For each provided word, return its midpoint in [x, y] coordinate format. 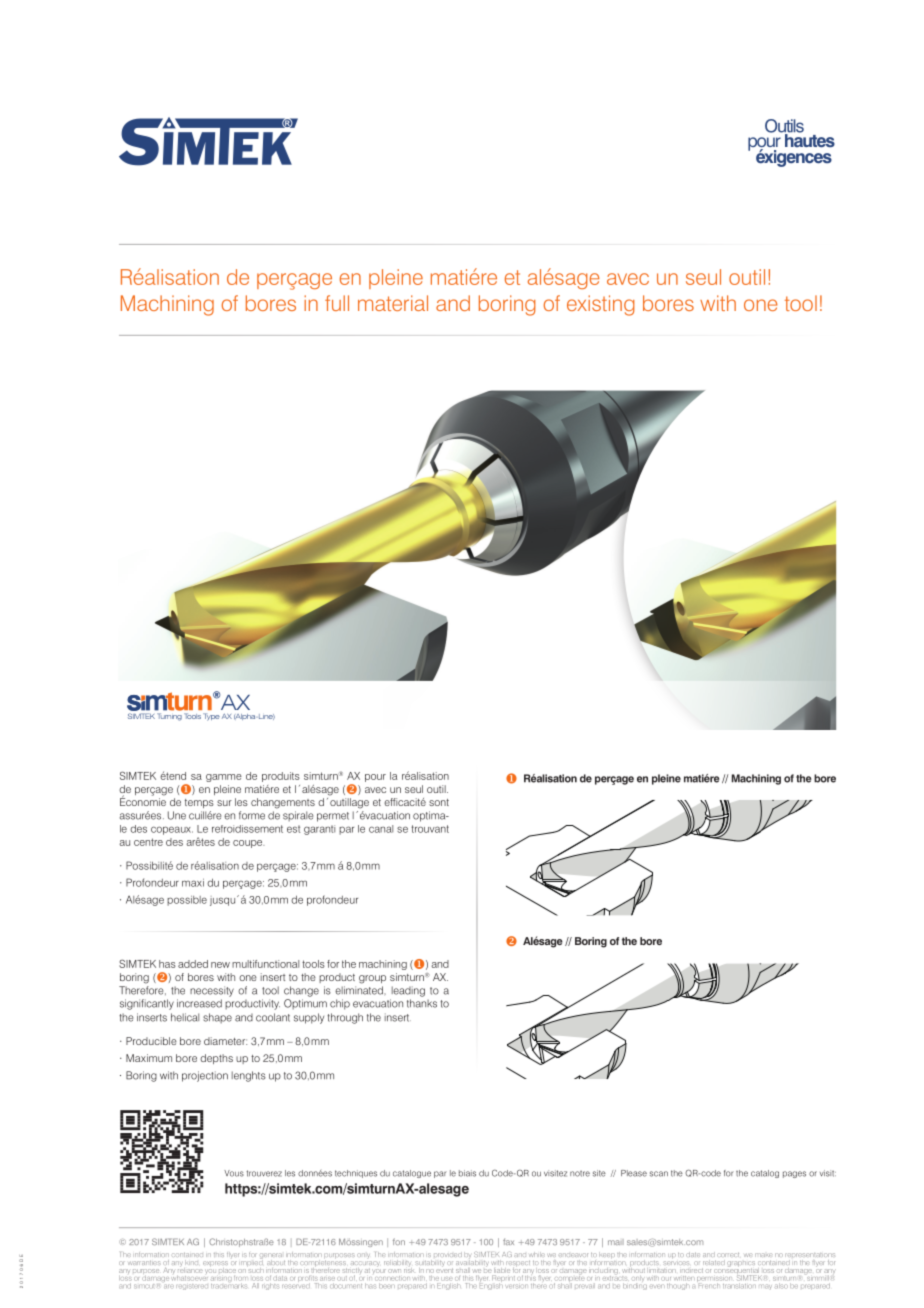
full [337, 303]
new [220, 965]
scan [659, 1174]
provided [448, 1256]
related [712, 1263]
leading [408, 991]
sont [439, 802]
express [215, 1263]
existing [601, 305]
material [393, 303]
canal [381, 829]
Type [211, 717]
